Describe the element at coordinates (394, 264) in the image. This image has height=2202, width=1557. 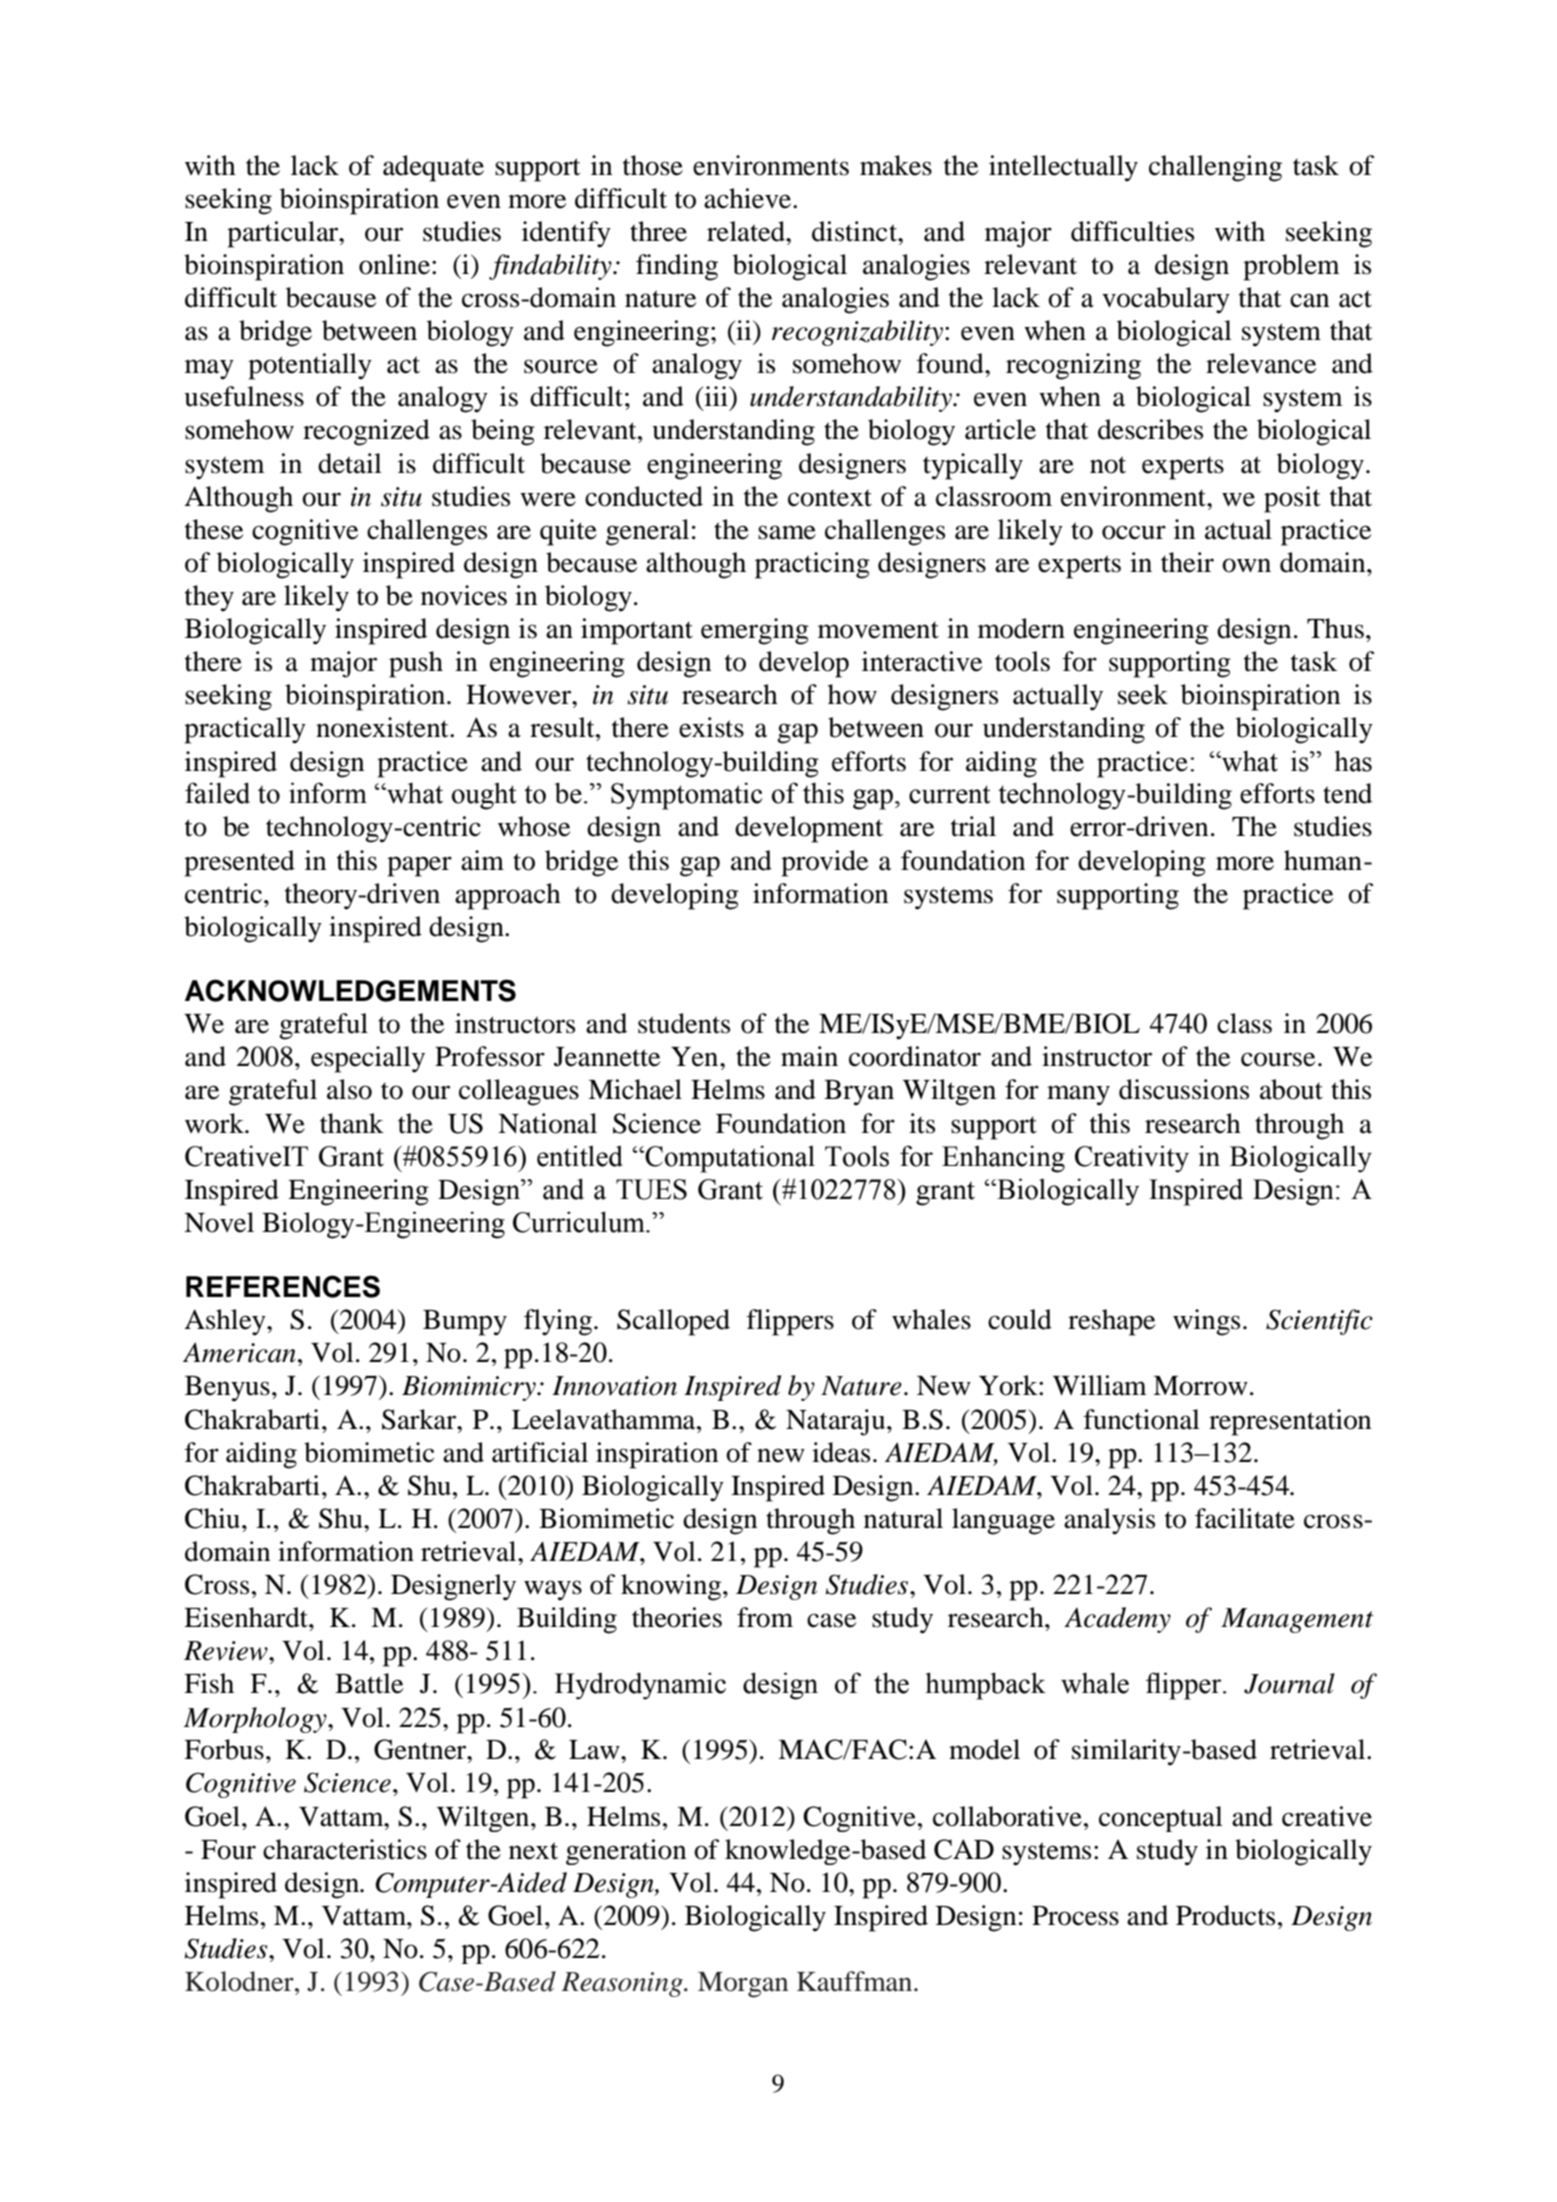
I see `online` at that location.
